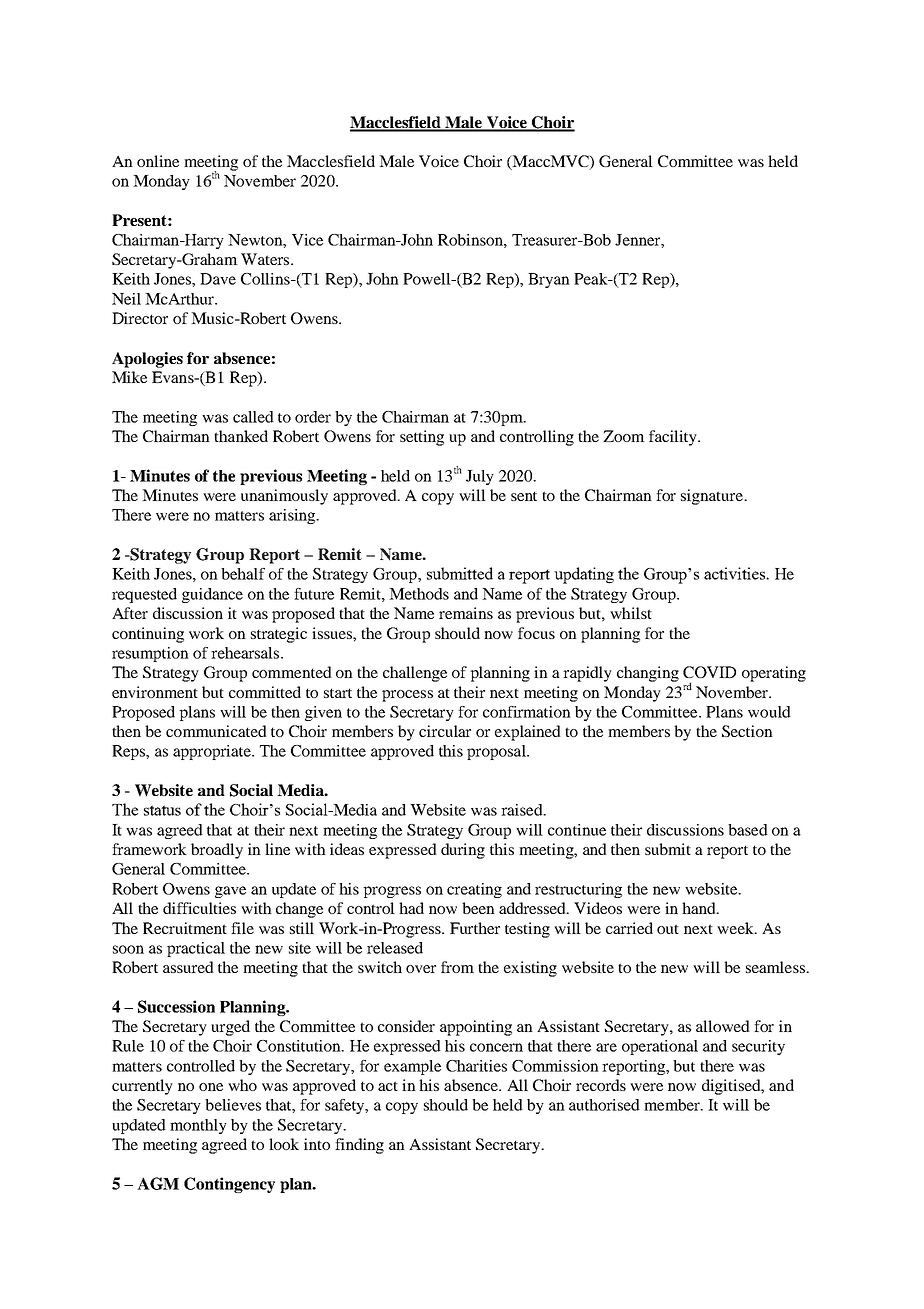  I want to click on during, so click(463, 851).
